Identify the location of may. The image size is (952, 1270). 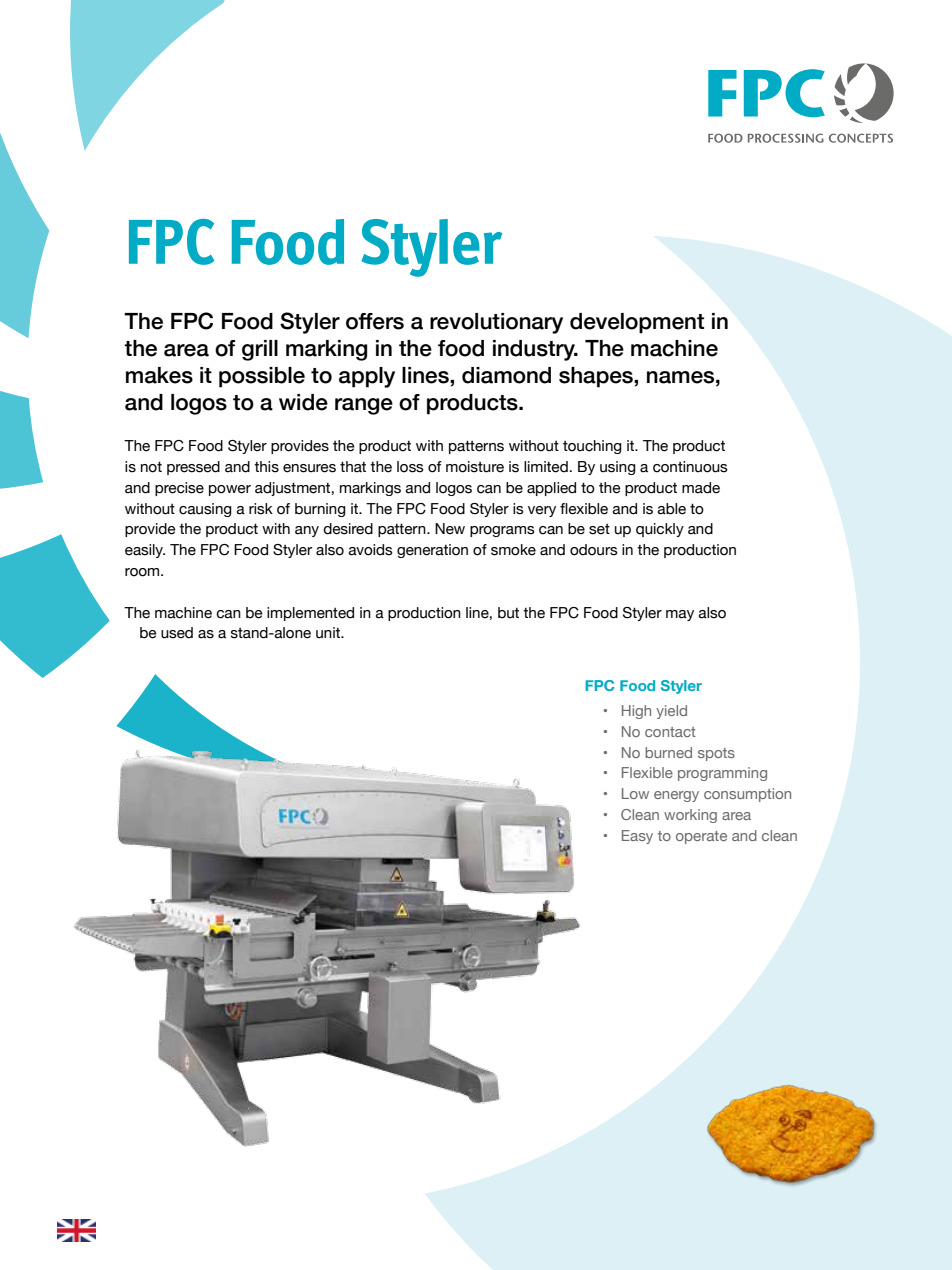
(680, 615).
